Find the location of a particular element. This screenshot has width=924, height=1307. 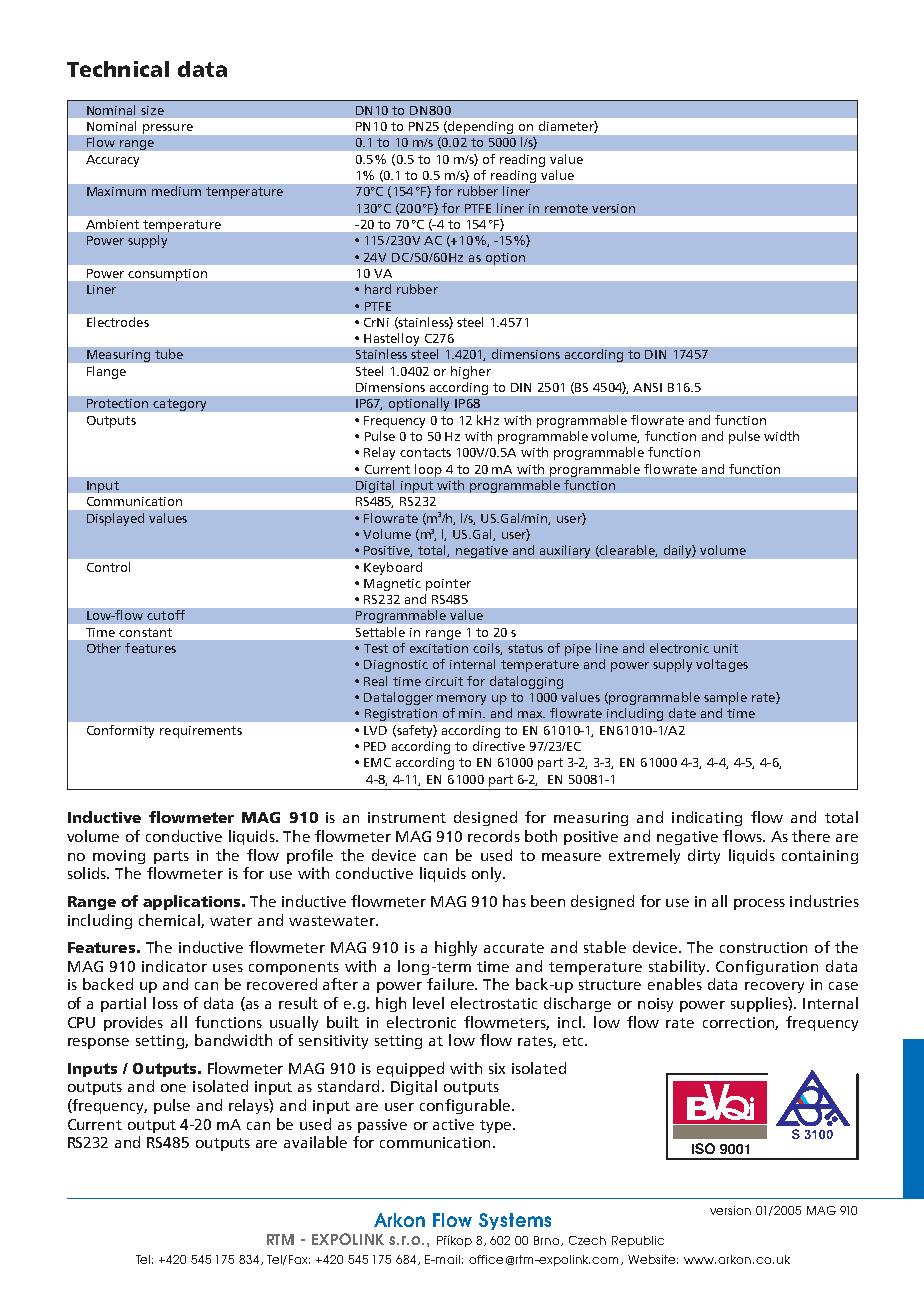

size is located at coordinates (152, 110).
